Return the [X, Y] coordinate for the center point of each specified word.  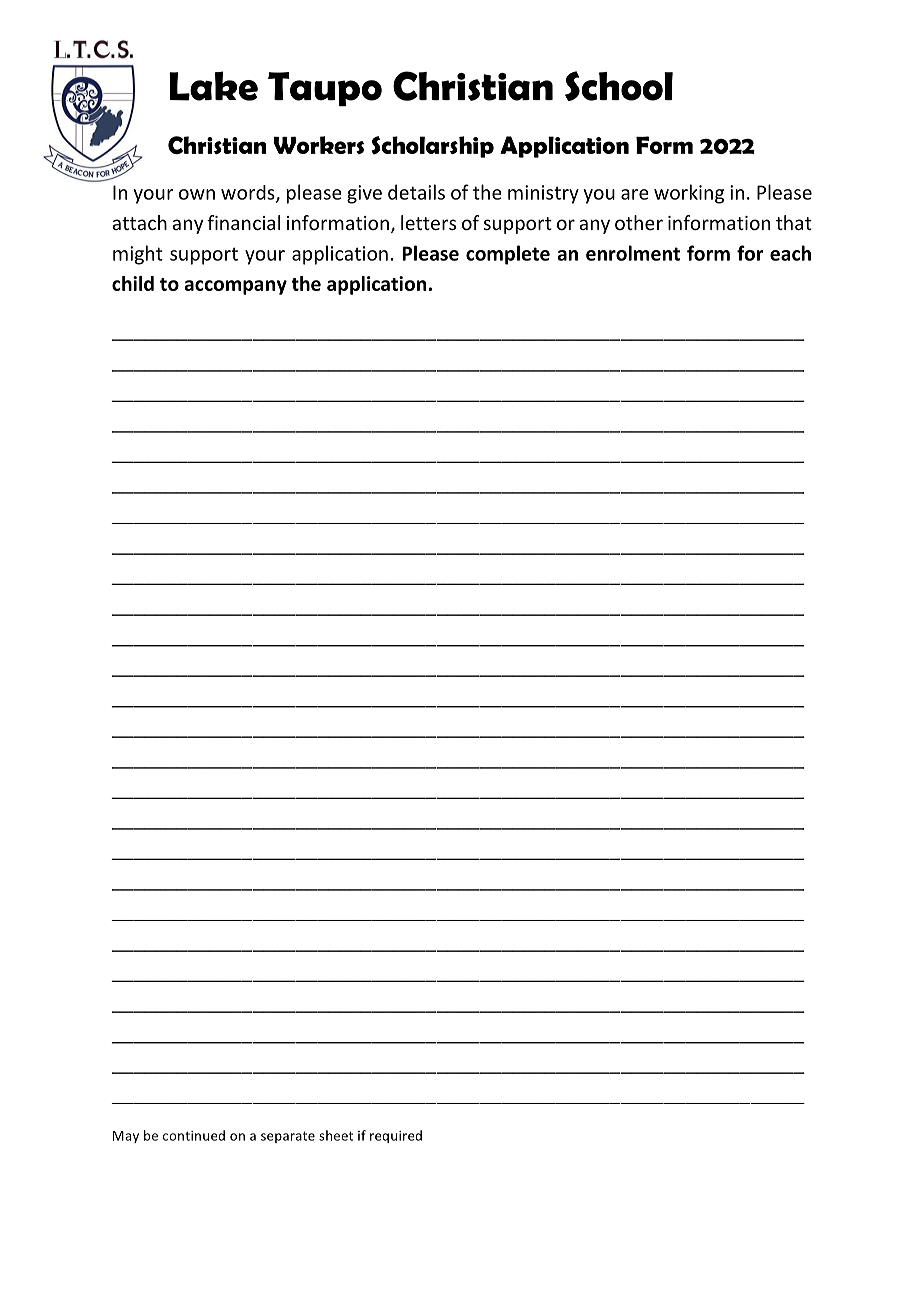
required [396, 1136]
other [639, 222]
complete [508, 255]
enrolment [633, 253]
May [126, 1137]
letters [428, 222]
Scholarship [432, 147]
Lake [213, 86]
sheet [336, 1135]
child [133, 283]
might [138, 255]
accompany [235, 287]
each [790, 253]
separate [288, 1137]
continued [194, 1135]
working [689, 194]
